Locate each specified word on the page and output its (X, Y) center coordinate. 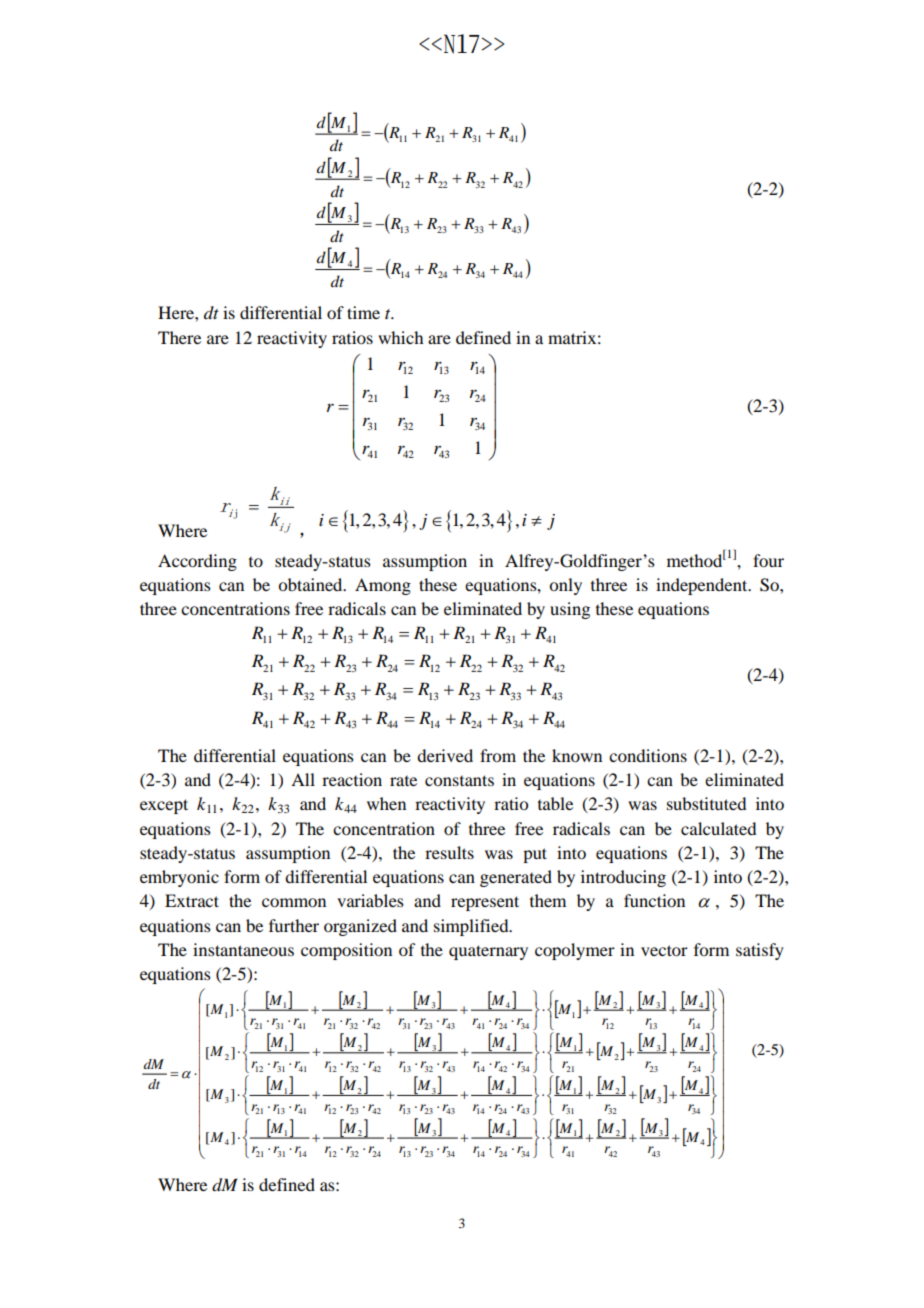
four (768, 560)
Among (383, 586)
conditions (648, 755)
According (197, 562)
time (363, 312)
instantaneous (243, 949)
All (303, 779)
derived (445, 755)
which (400, 337)
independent (703, 586)
